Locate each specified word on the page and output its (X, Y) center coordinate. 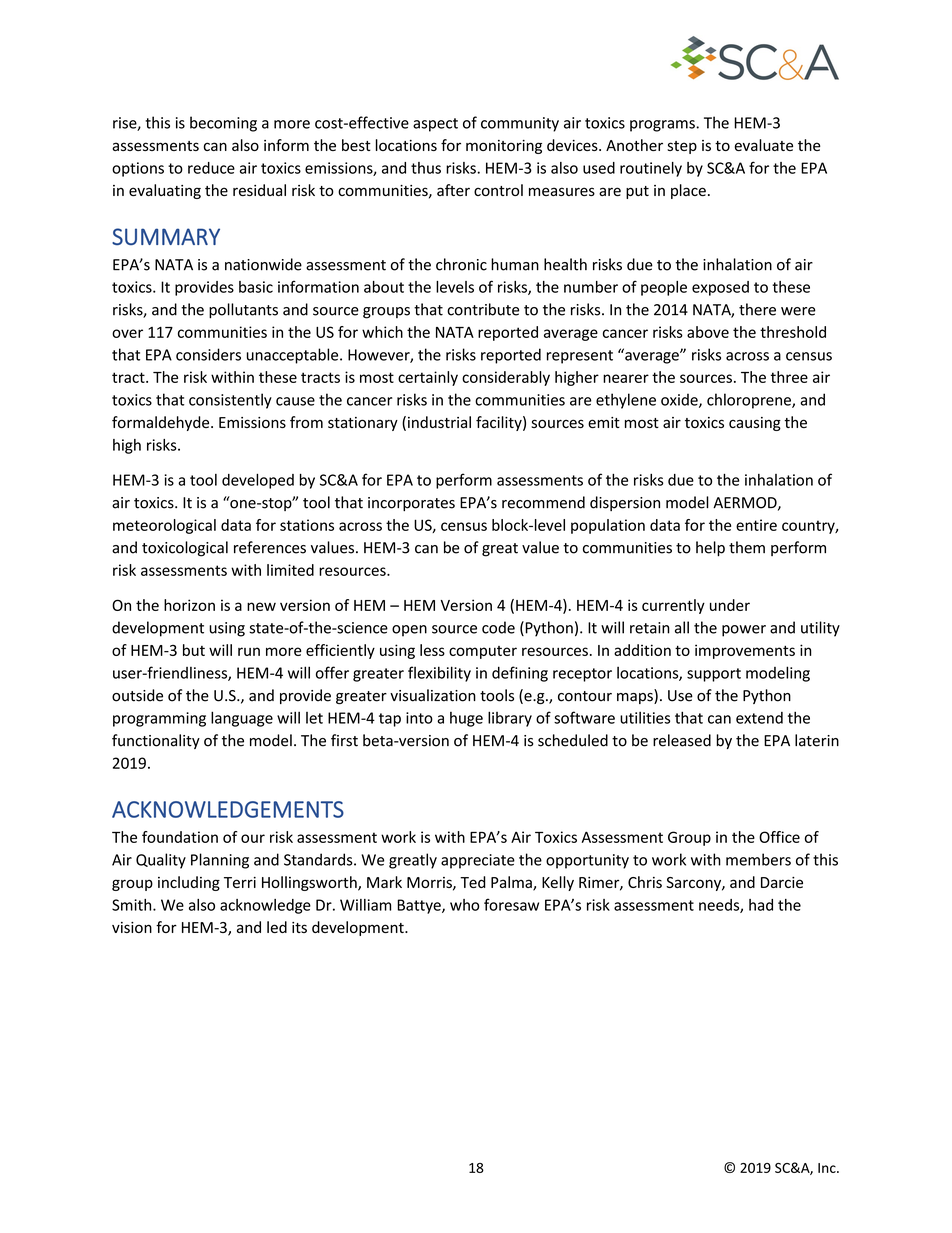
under (730, 605)
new (261, 606)
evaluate (764, 145)
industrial (439, 422)
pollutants (243, 311)
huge (466, 719)
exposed (720, 288)
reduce (211, 168)
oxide (680, 400)
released (682, 740)
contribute (483, 309)
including (189, 883)
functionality (156, 741)
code (498, 627)
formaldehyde (162, 423)
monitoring (504, 147)
